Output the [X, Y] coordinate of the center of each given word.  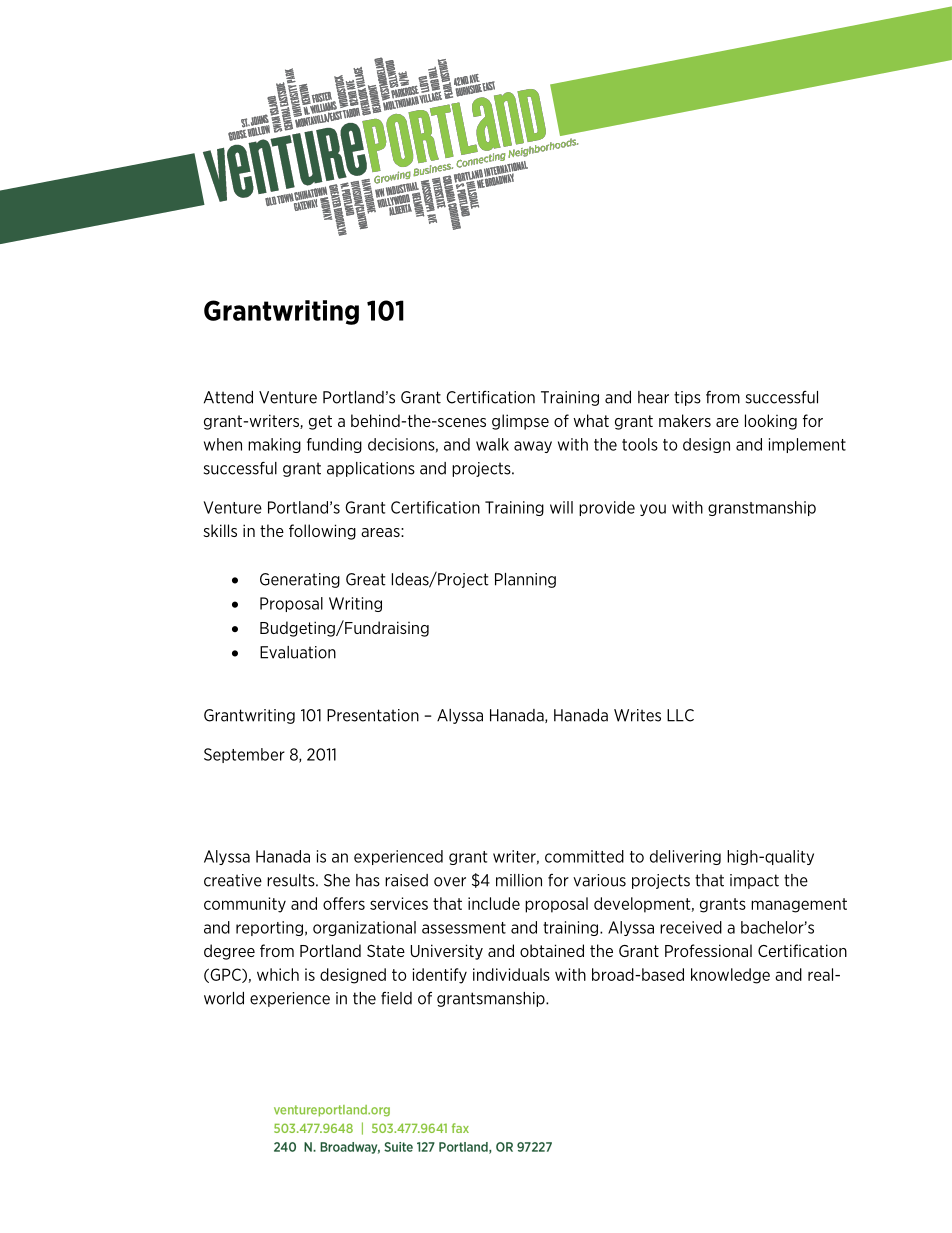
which [278, 974]
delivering [685, 857]
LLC [680, 715]
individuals [511, 974]
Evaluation [298, 652]
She [337, 880]
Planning [525, 580]
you [653, 510]
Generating [300, 580]
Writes [637, 715]
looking [771, 422]
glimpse [520, 422]
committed [584, 856]
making [274, 445]
